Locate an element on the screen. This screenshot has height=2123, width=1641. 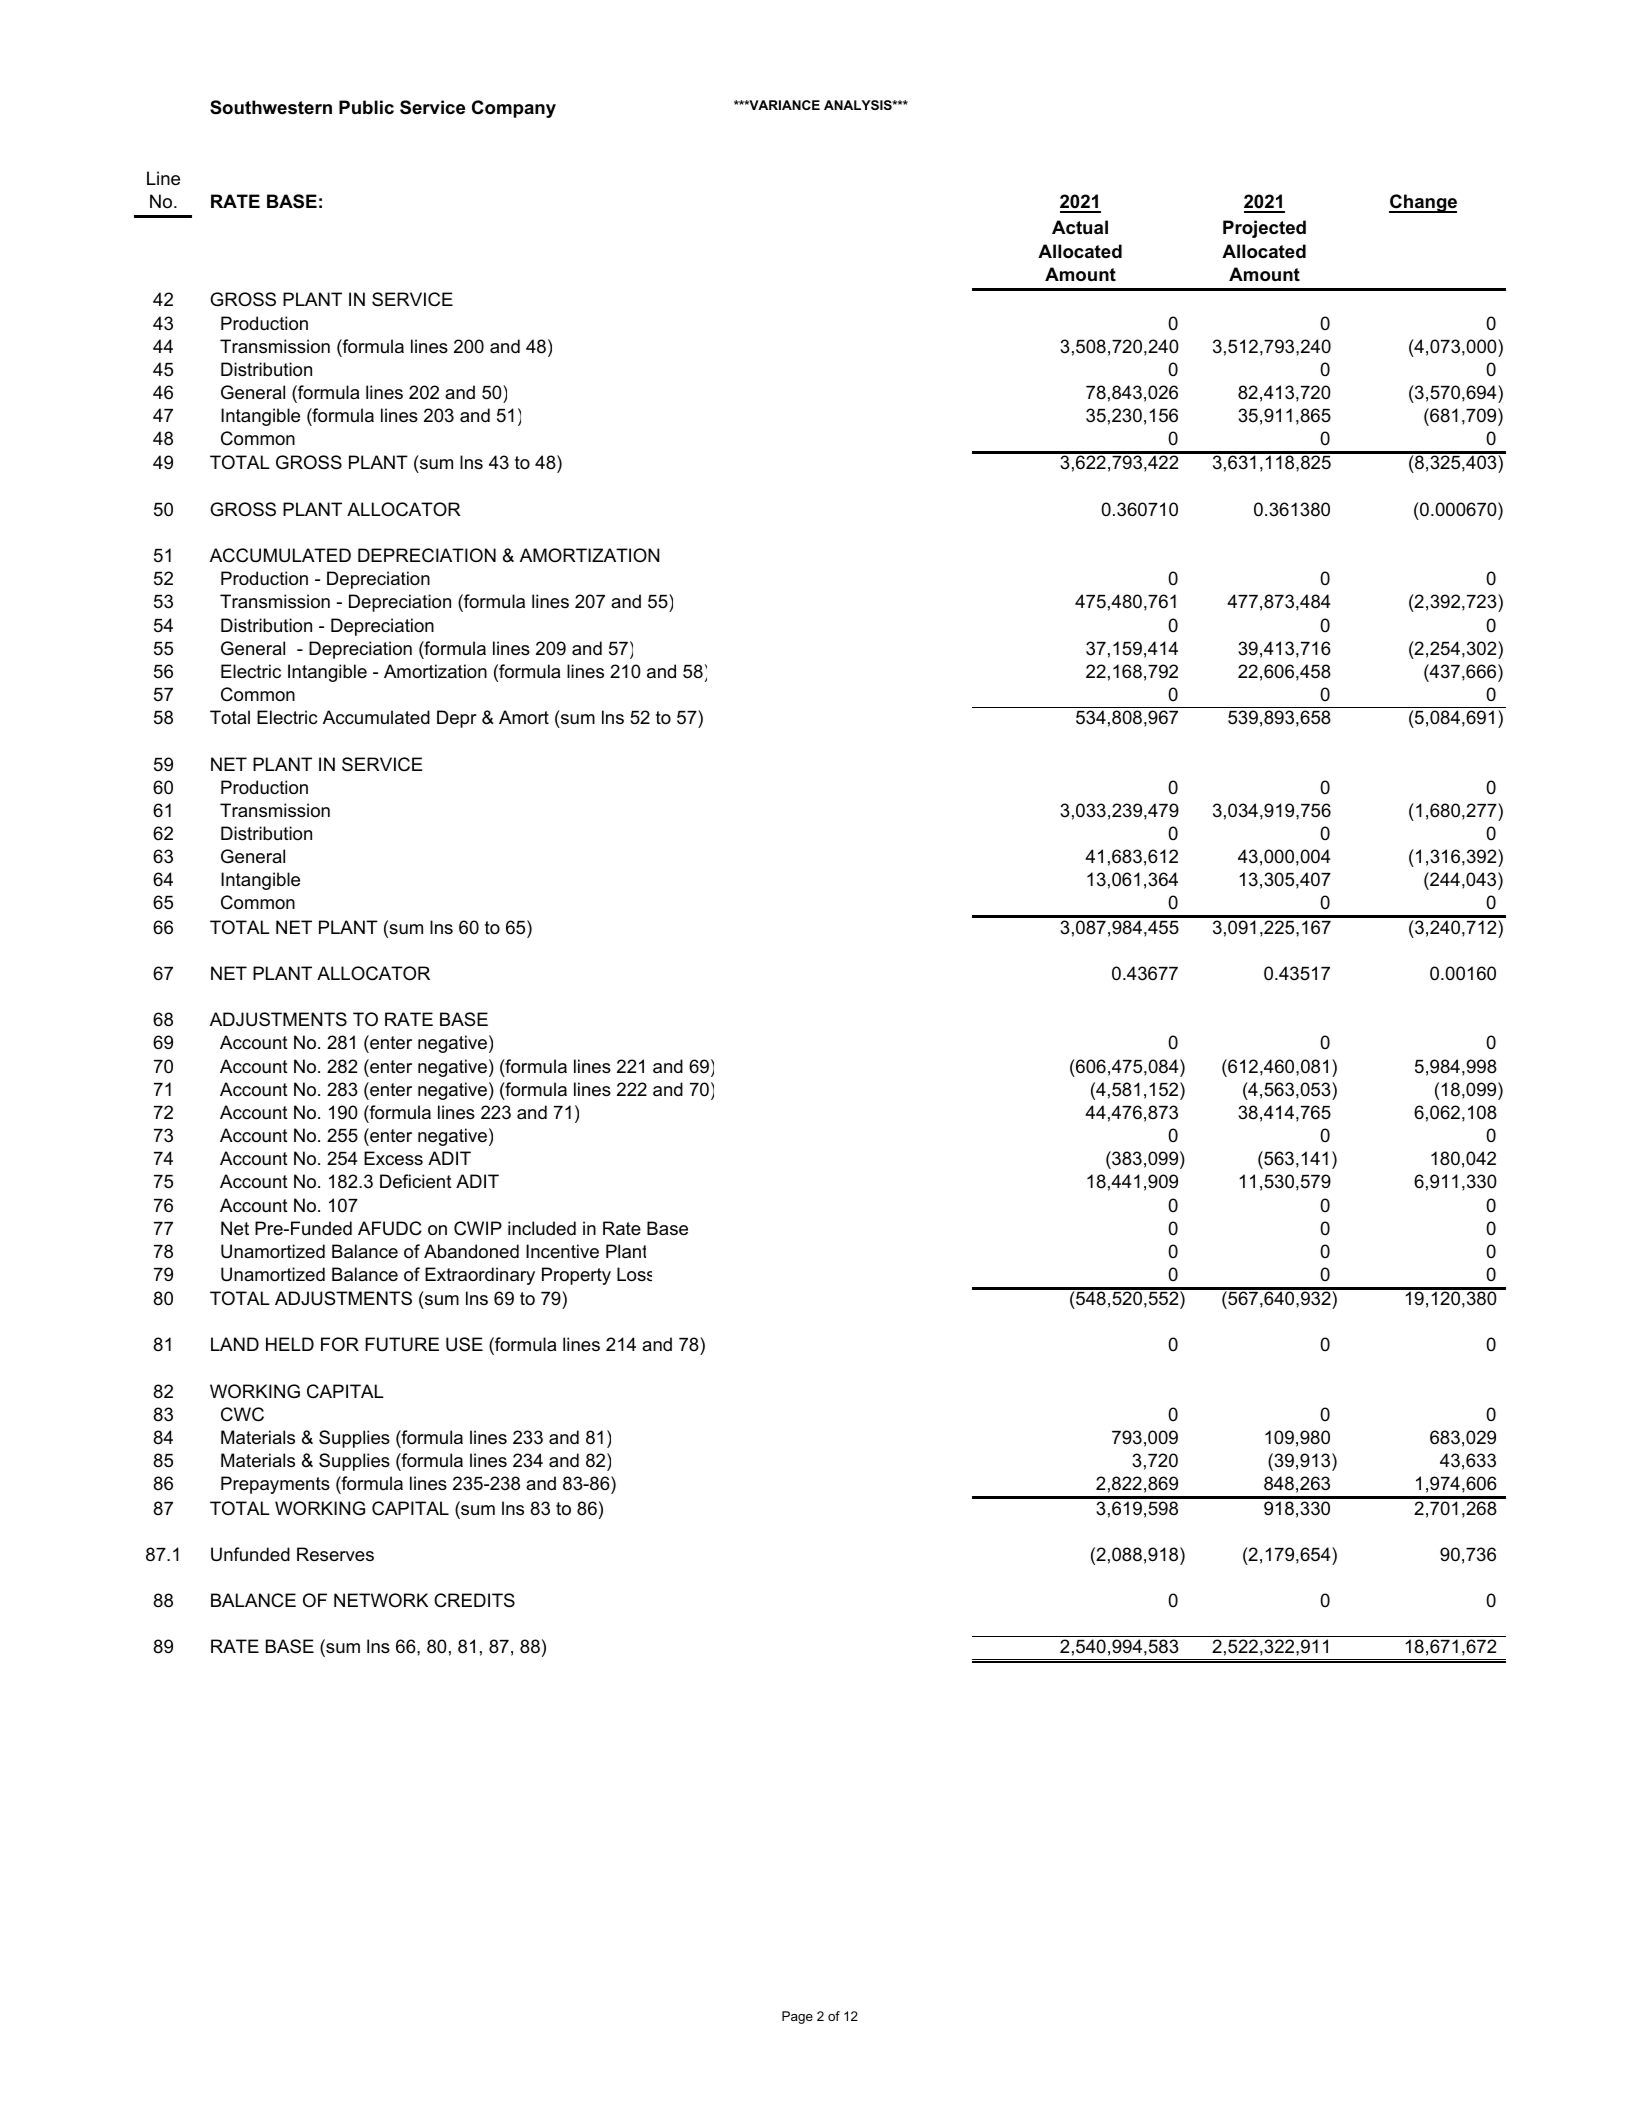
Actual is located at coordinates (1080, 227).
